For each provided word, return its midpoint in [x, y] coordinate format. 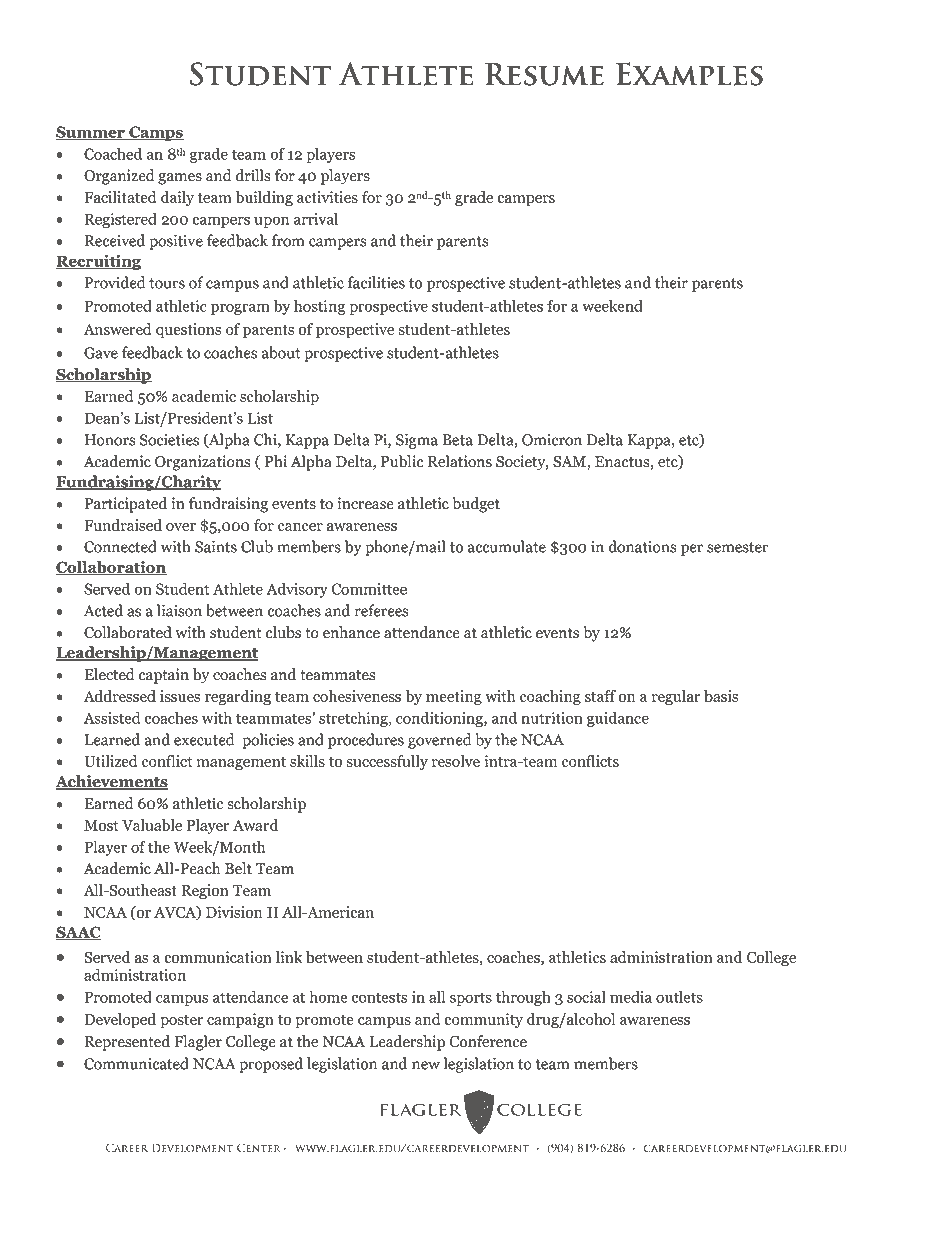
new [426, 1065]
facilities [376, 282]
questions [188, 331]
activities [327, 197]
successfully [387, 762]
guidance [618, 719]
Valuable [152, 825]
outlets [679, 996]
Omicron [552, 440]
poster [182, 1022]
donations [642, 546]
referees [381, 610]
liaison [179, 610]
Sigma [417, 441]
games [180, 179]
